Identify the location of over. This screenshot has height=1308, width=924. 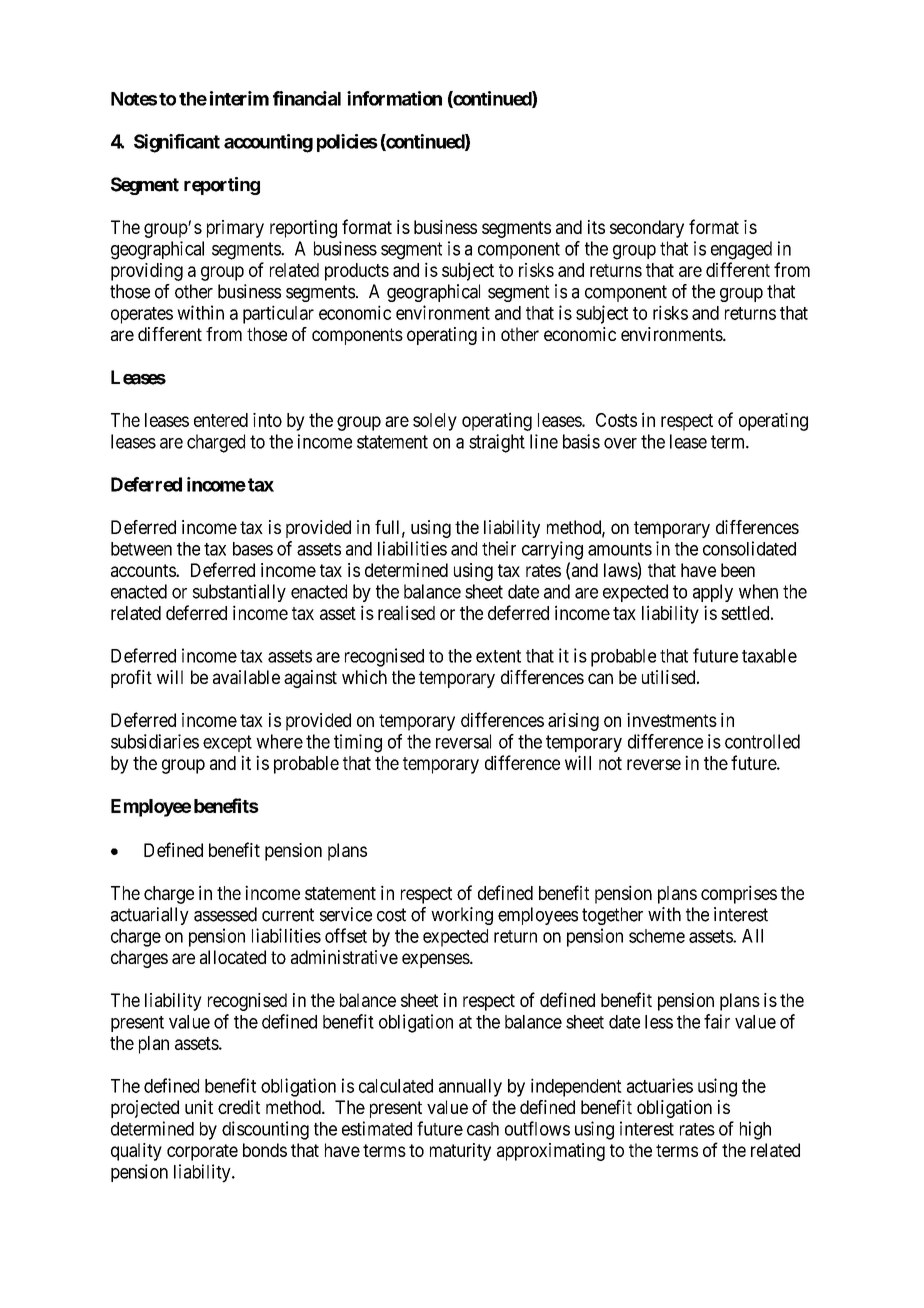
(620, 443).
